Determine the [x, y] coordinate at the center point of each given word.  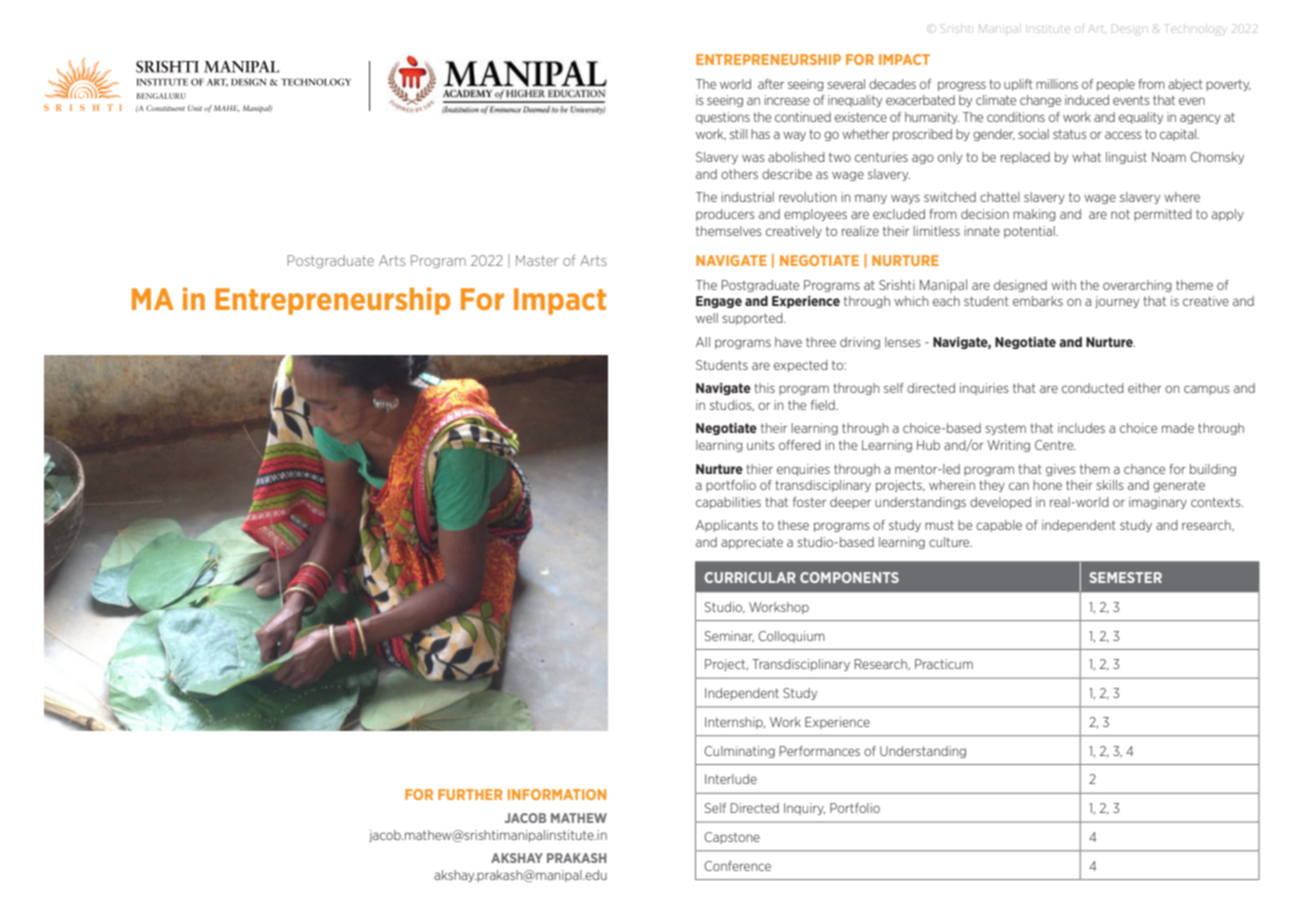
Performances [820, 751]
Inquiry [804, 809]
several [846, 84]
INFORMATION [557, 794]
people [1116, 85]
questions [723, 118]
